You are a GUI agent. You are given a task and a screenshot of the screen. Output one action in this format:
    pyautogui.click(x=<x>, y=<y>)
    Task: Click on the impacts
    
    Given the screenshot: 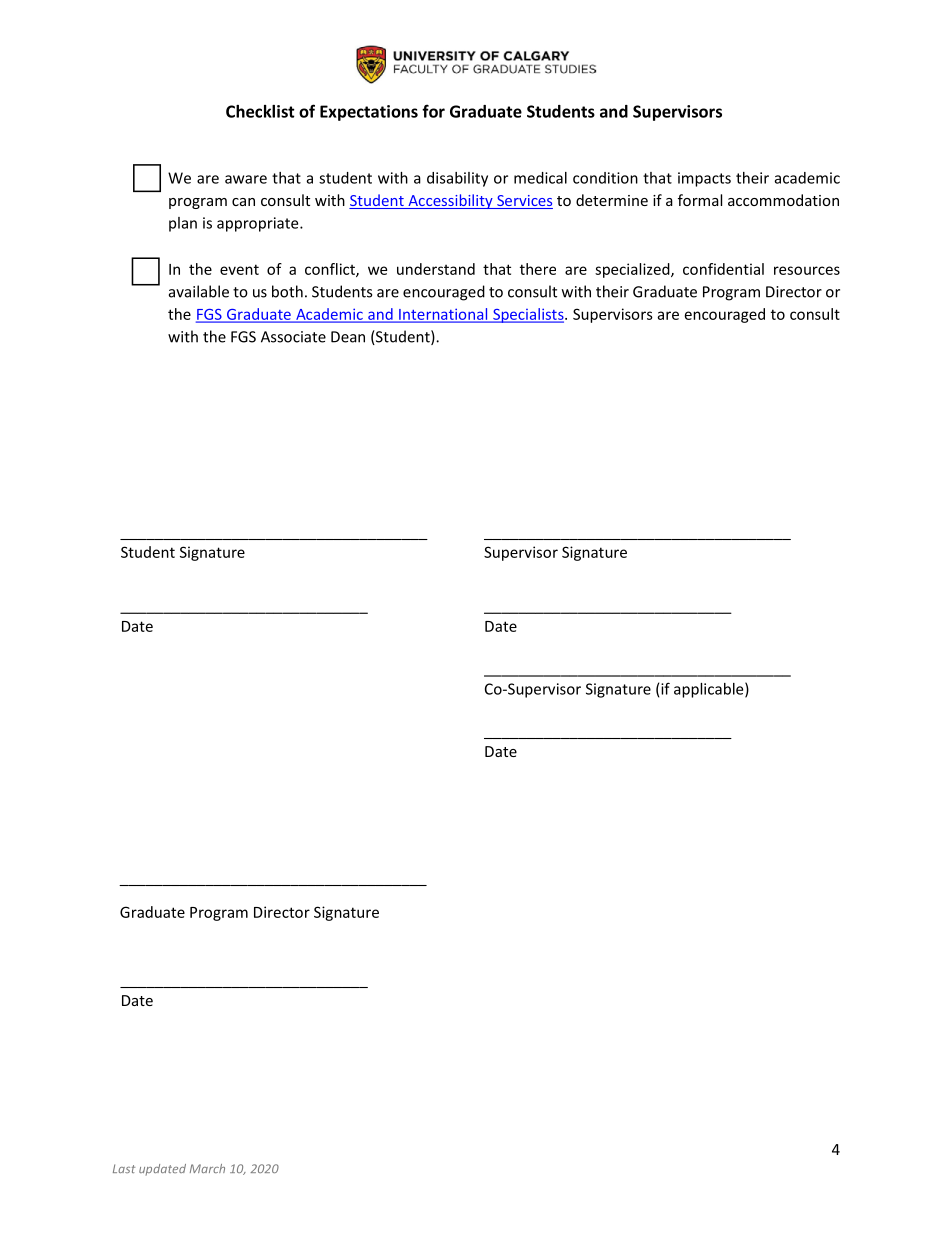 What is the action you would take?
    pyautogui.click(x=704, y=179)
